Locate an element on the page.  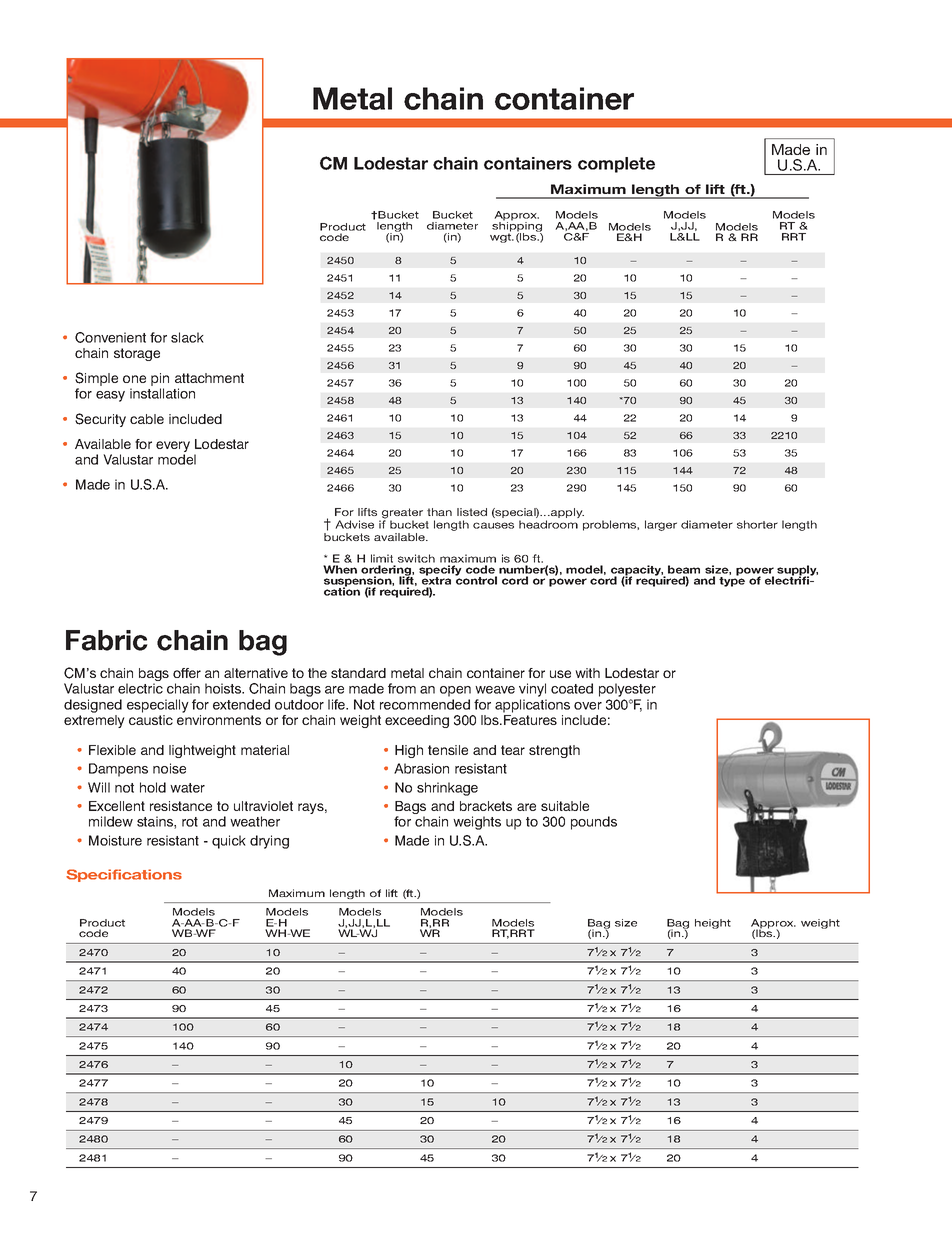
complete is located at coordinates (616, 165).
